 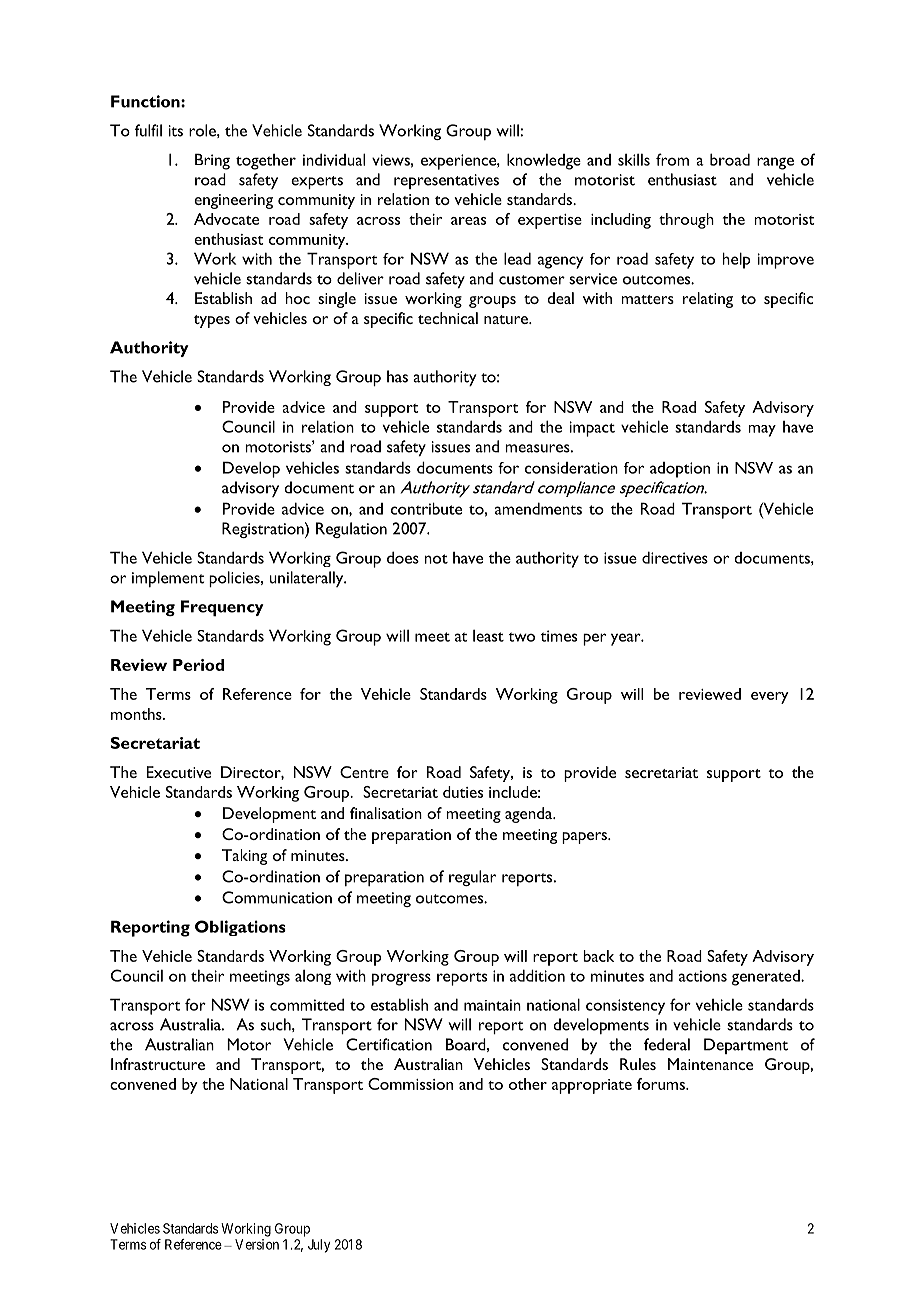 What do you see at coordinates (680, 470) in the document?
I see `adoption` at bounding box center [680, 470].
